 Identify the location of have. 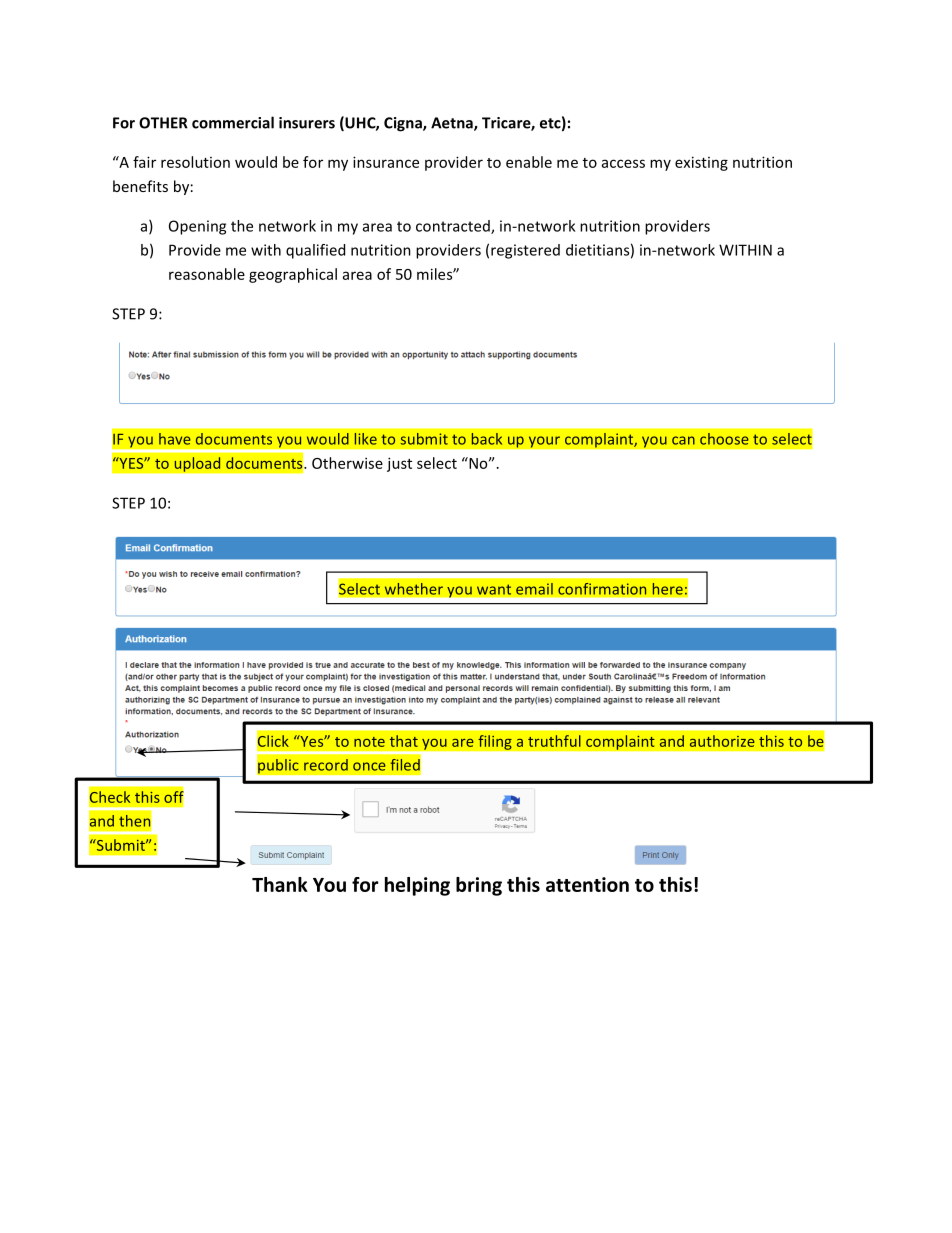
(175, 439).
